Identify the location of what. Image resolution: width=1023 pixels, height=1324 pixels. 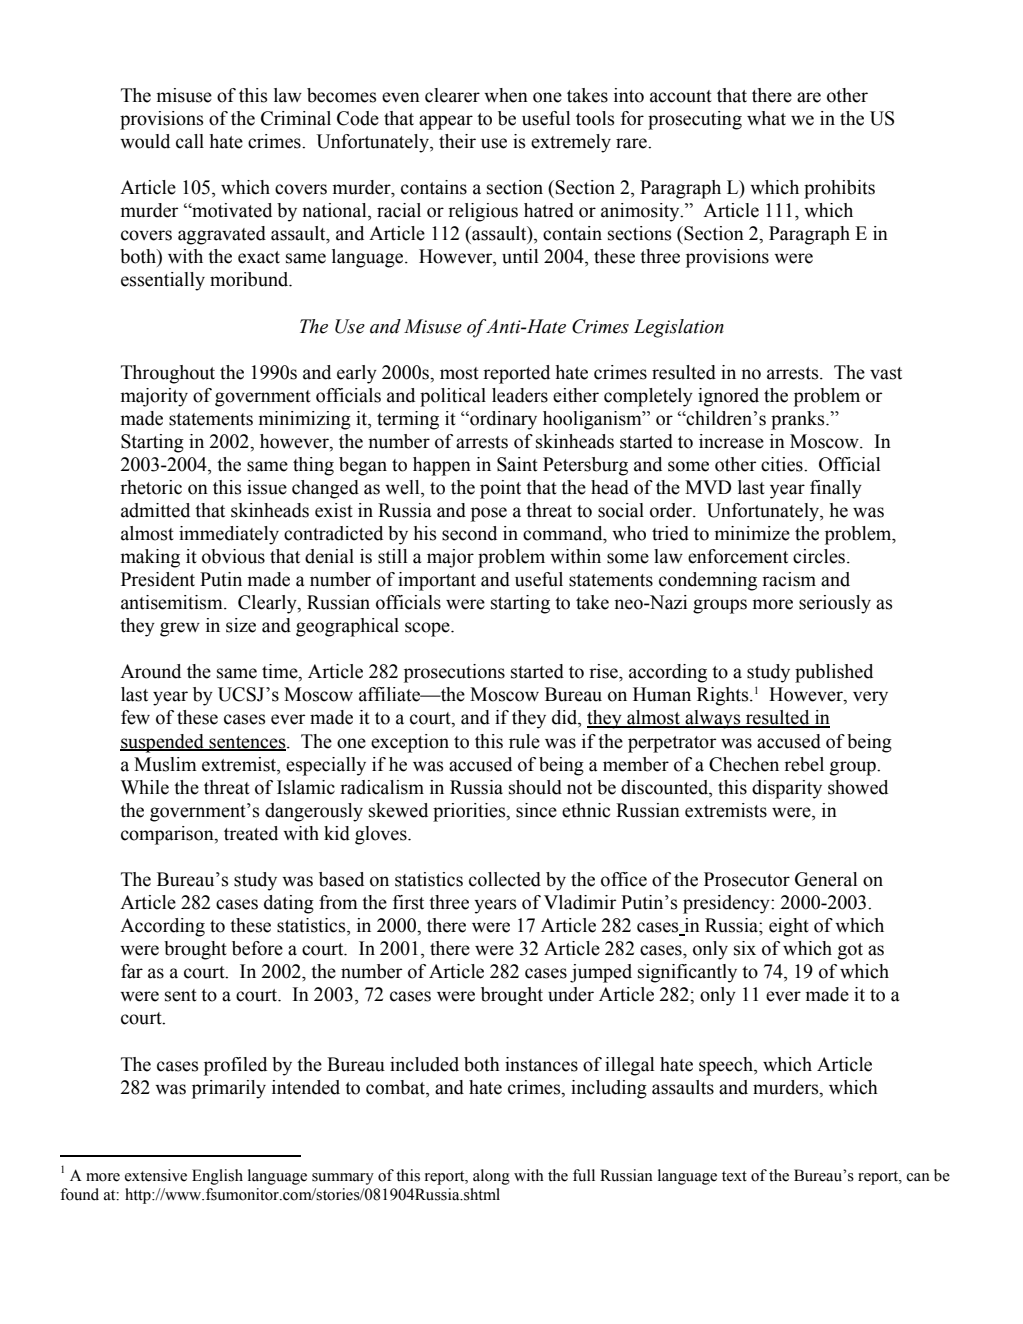
(766, 118).
